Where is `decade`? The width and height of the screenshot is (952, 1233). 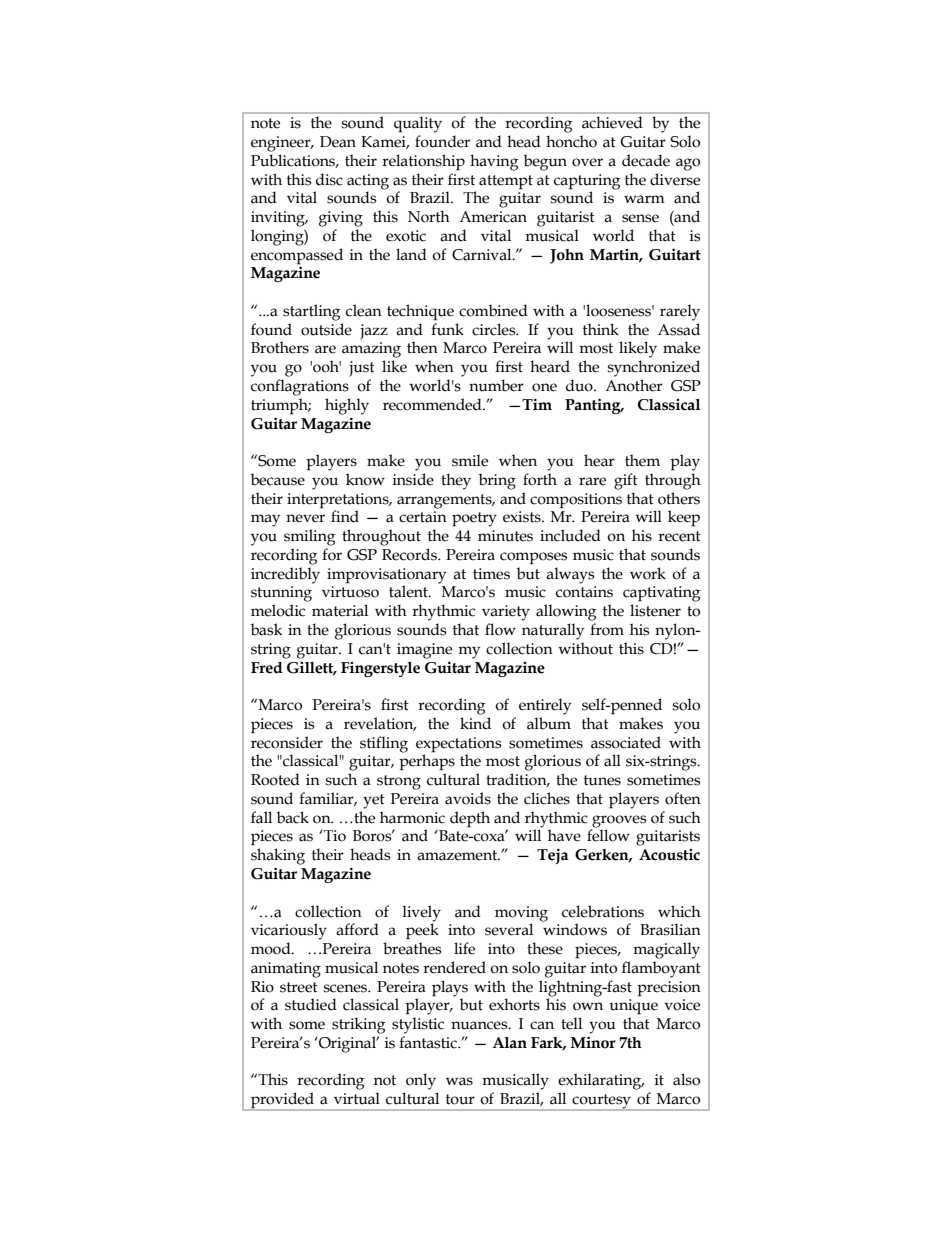
decade is located at coordinates (646, 160).
